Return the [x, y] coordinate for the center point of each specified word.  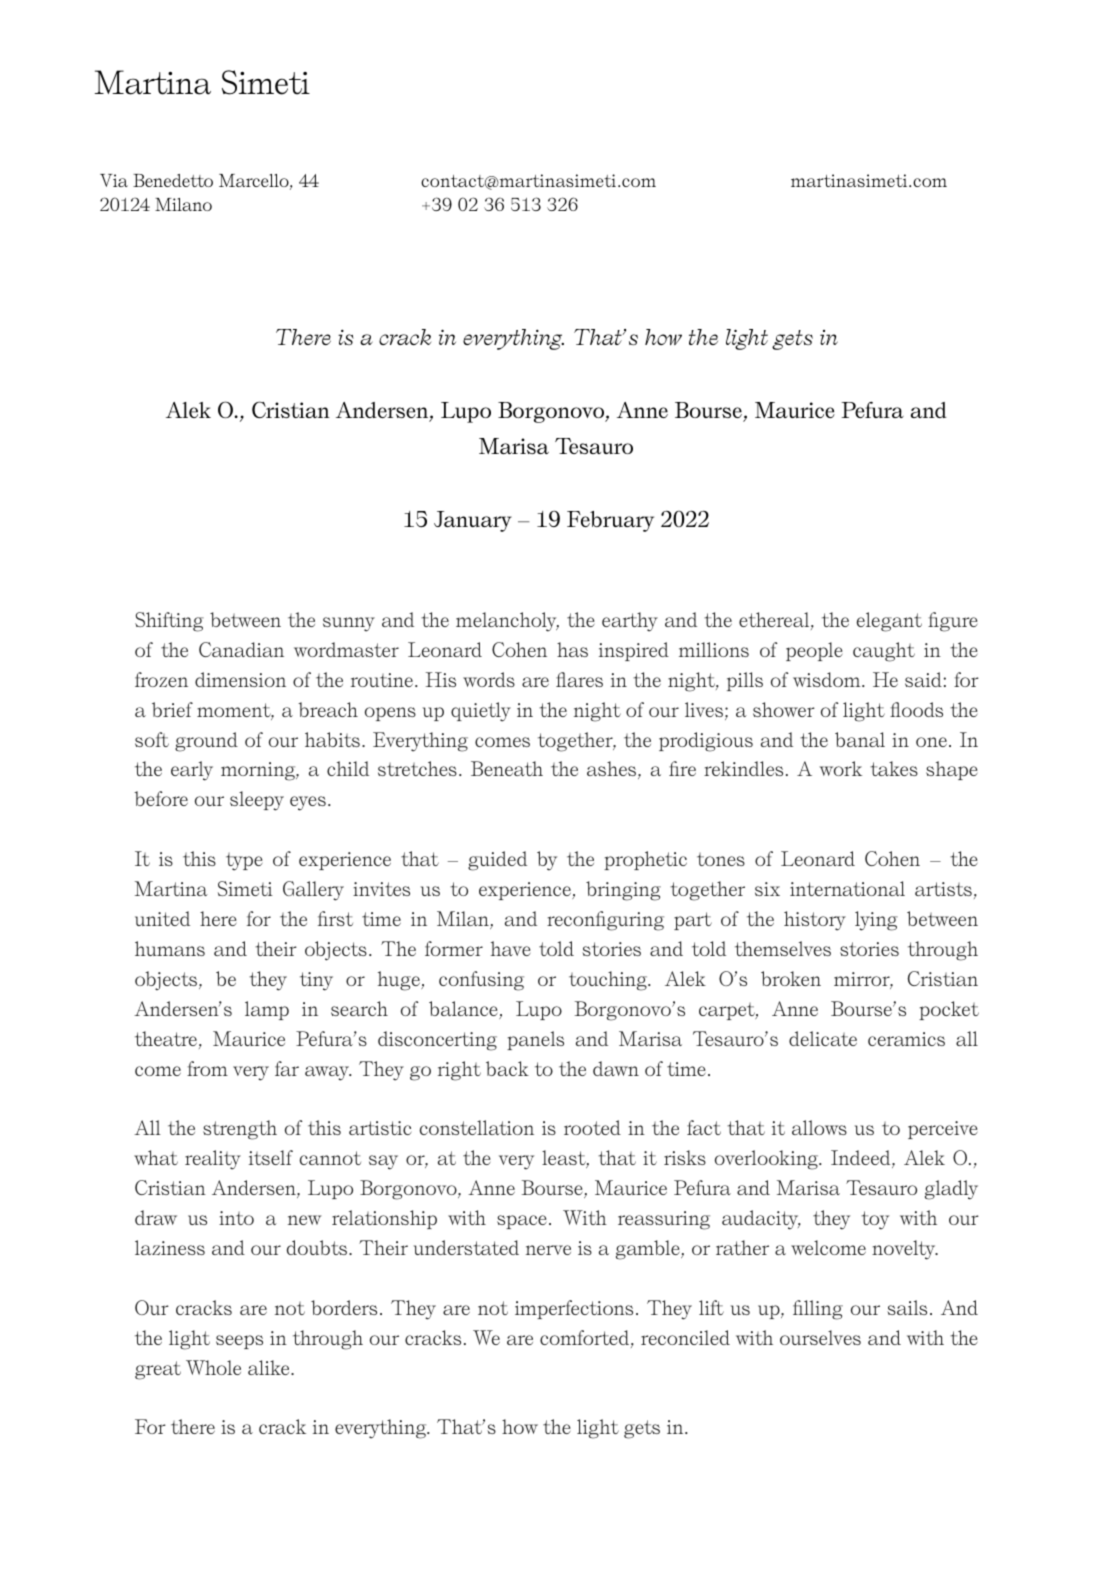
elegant [889, 622]
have [511, 948]
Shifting [169, 622]
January [473, 521]
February [610, 521]
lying [876, 921]
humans [170, 948]
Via [114, 180]
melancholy [507, 622]
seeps [239, 1342]
